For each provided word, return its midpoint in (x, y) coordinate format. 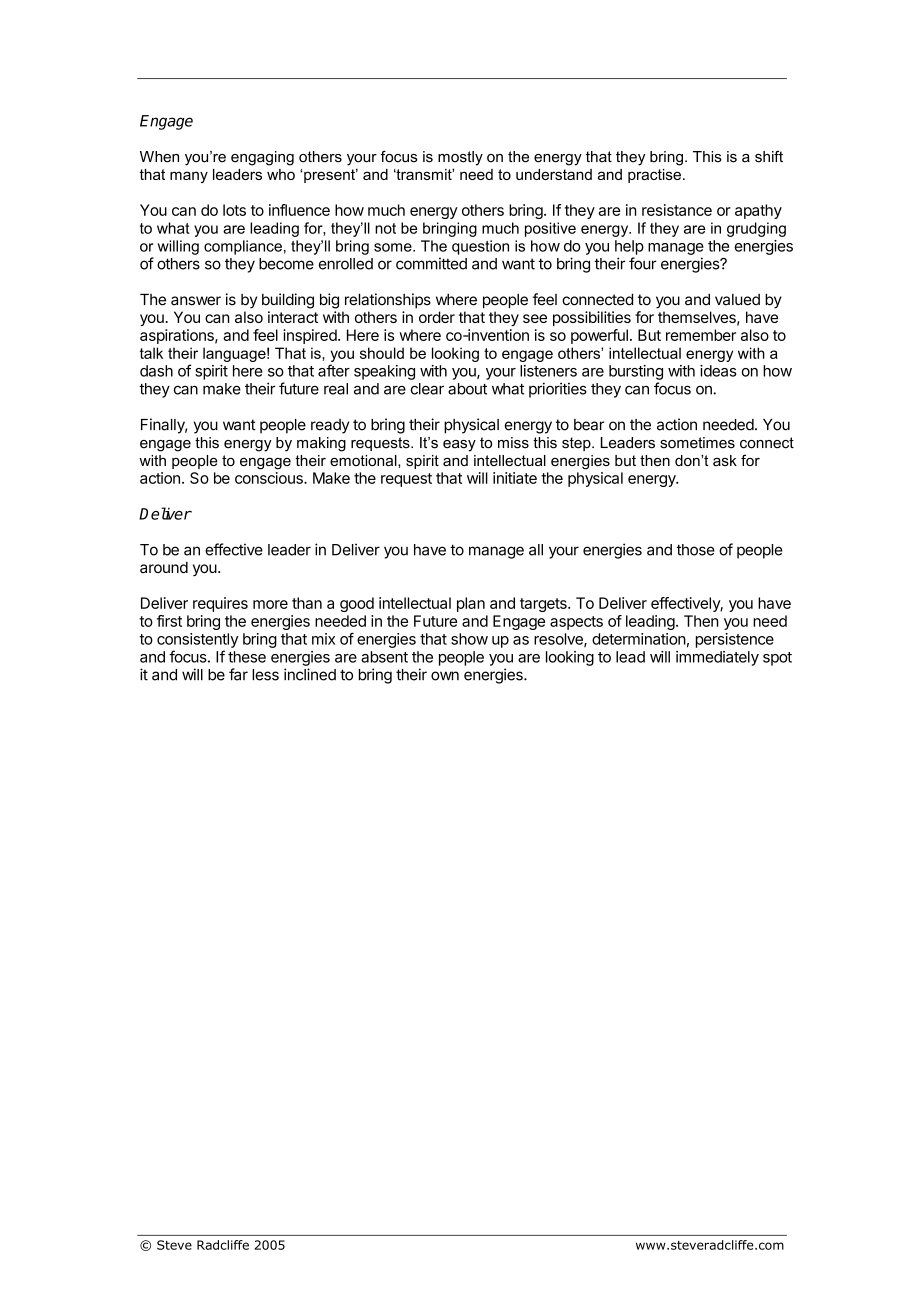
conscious (270, 478)
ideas (718, 371)
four (643, 263)
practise (654, 176)
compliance (243, 247)
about (467, 389)
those (695, 550)
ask (725, 460)
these (247, 657)
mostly (460, 158)
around (164, 567)
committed (431, 263)
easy (459, 446)
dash (156, 371)
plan (471, 604)
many (189, 177)
